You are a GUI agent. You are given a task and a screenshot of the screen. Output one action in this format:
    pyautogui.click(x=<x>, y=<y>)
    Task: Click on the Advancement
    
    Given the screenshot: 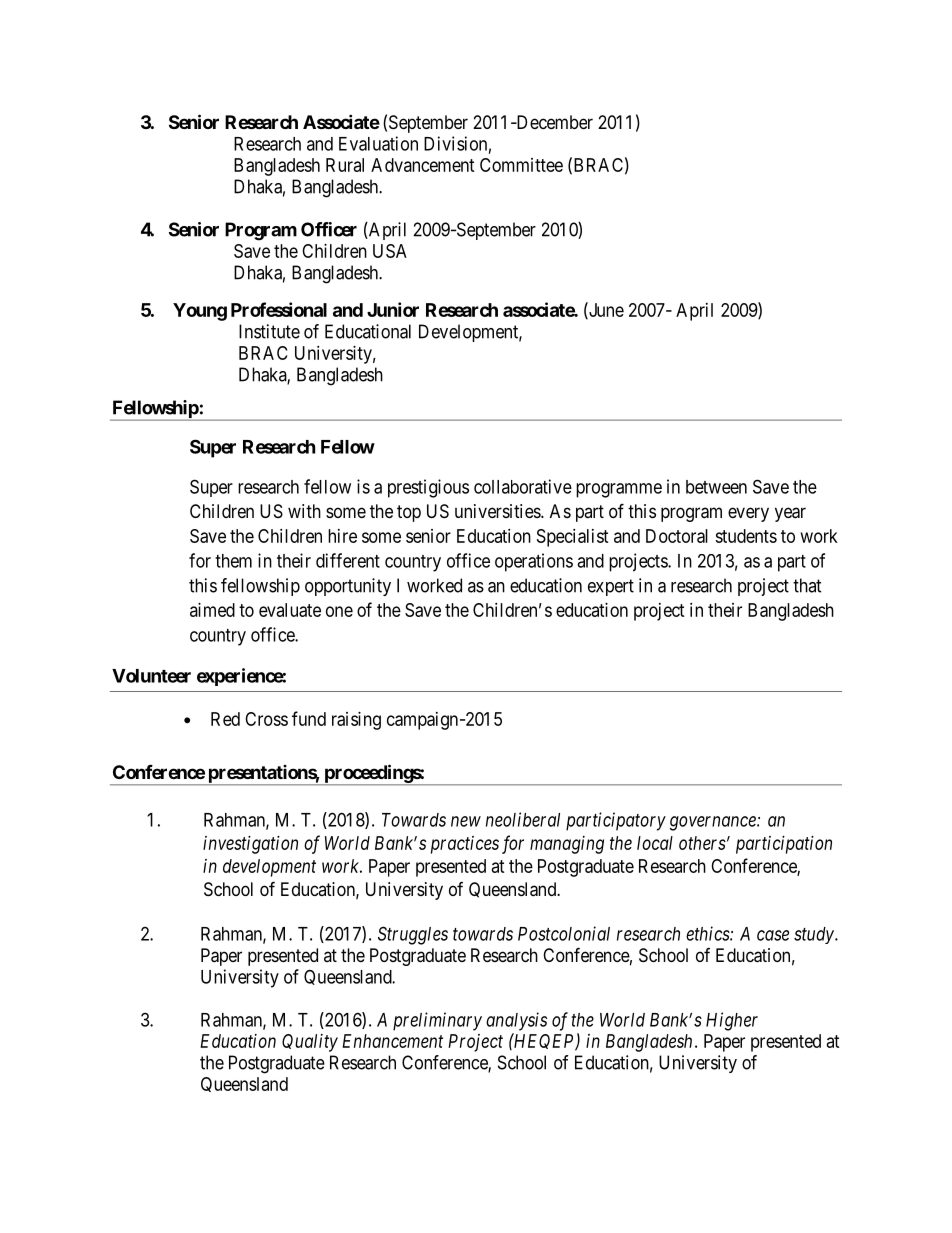 What is the action you would take?
    pyautogui.click(x=422, y=165)
